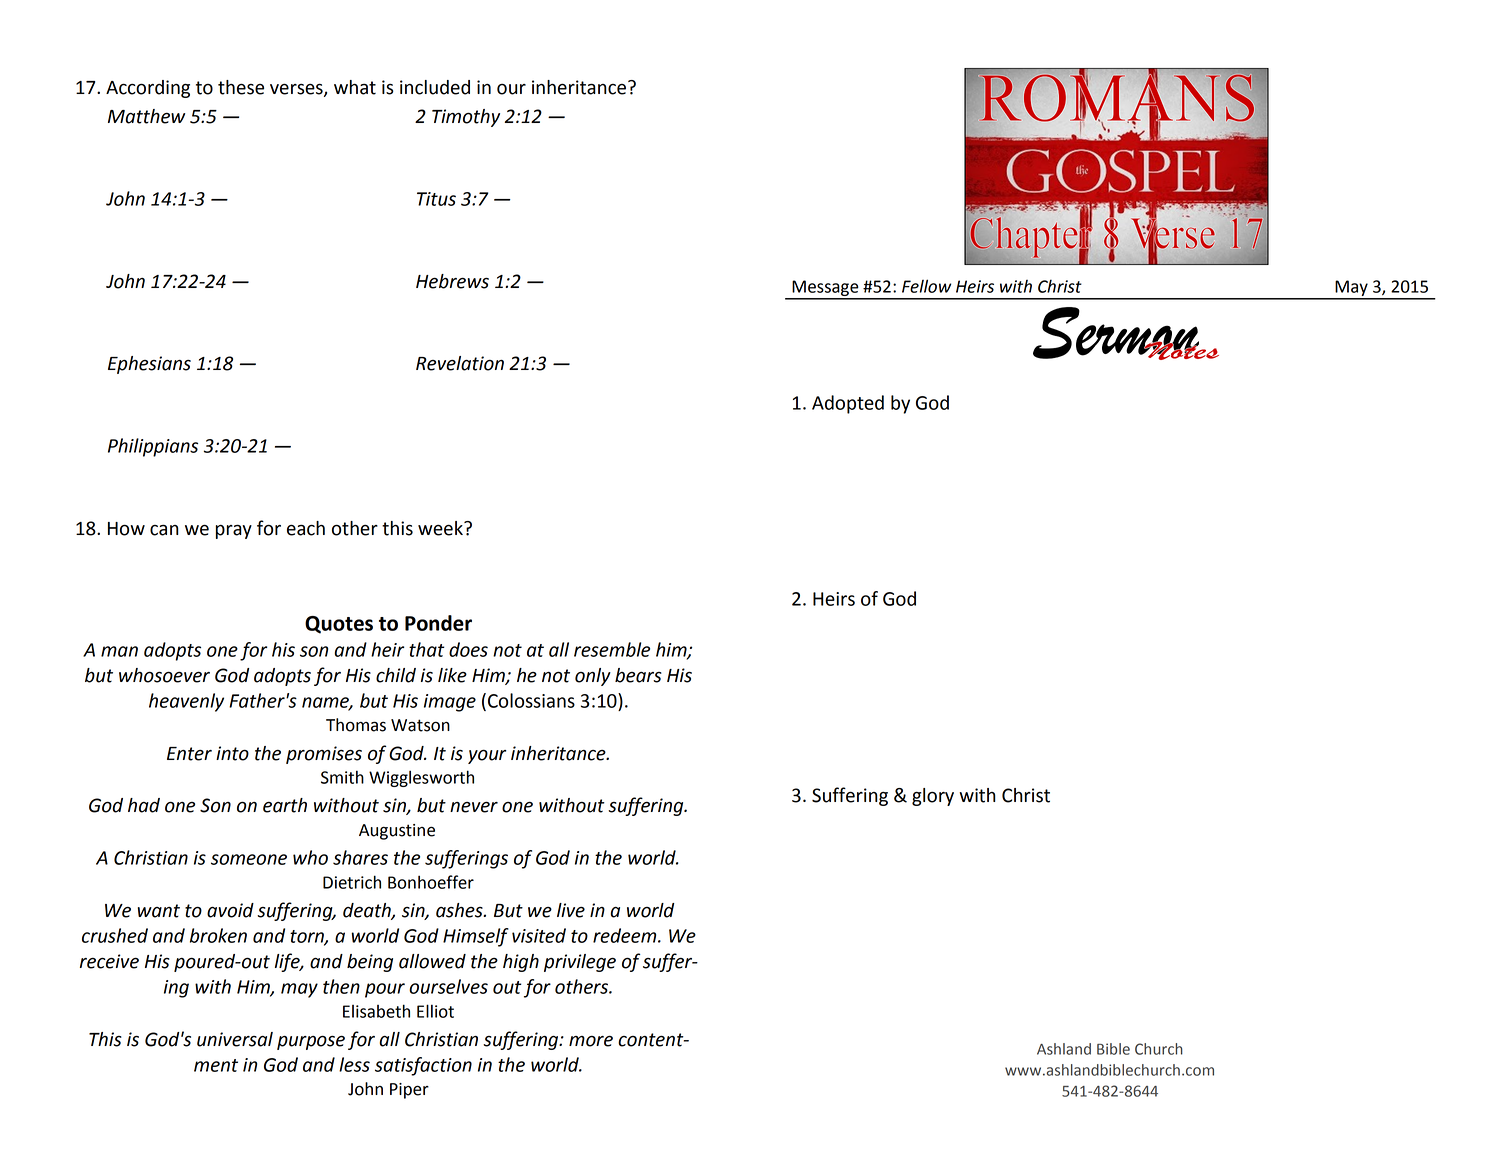 This screenshot has width=1503, height=1161. Describe the element at coordinates (848, 404) in the screenshot. I see `Adopted` at that location.
